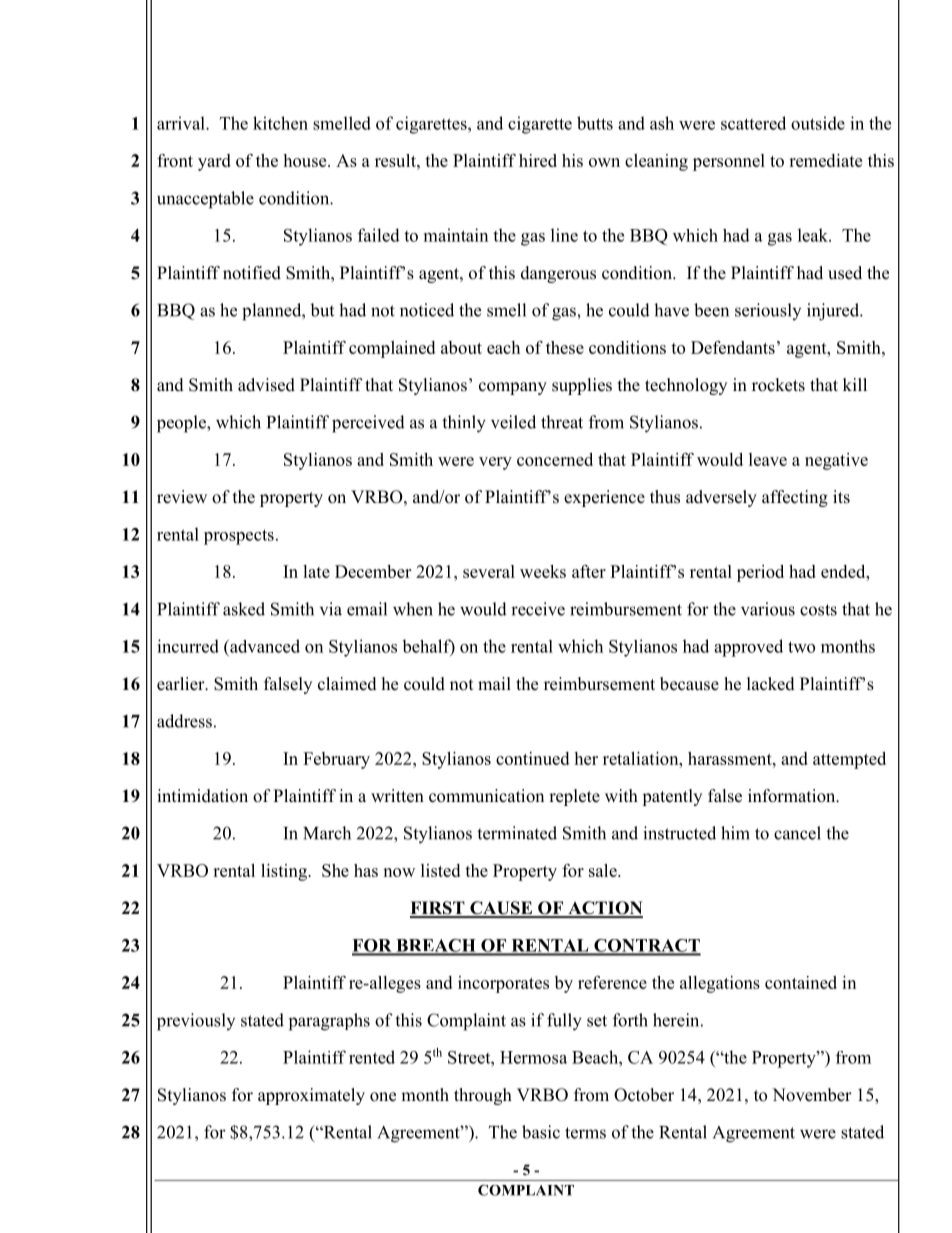 Image resolution: width=952 pixels, height=1233 pixels. I want to click on information, so click(793, 796).
